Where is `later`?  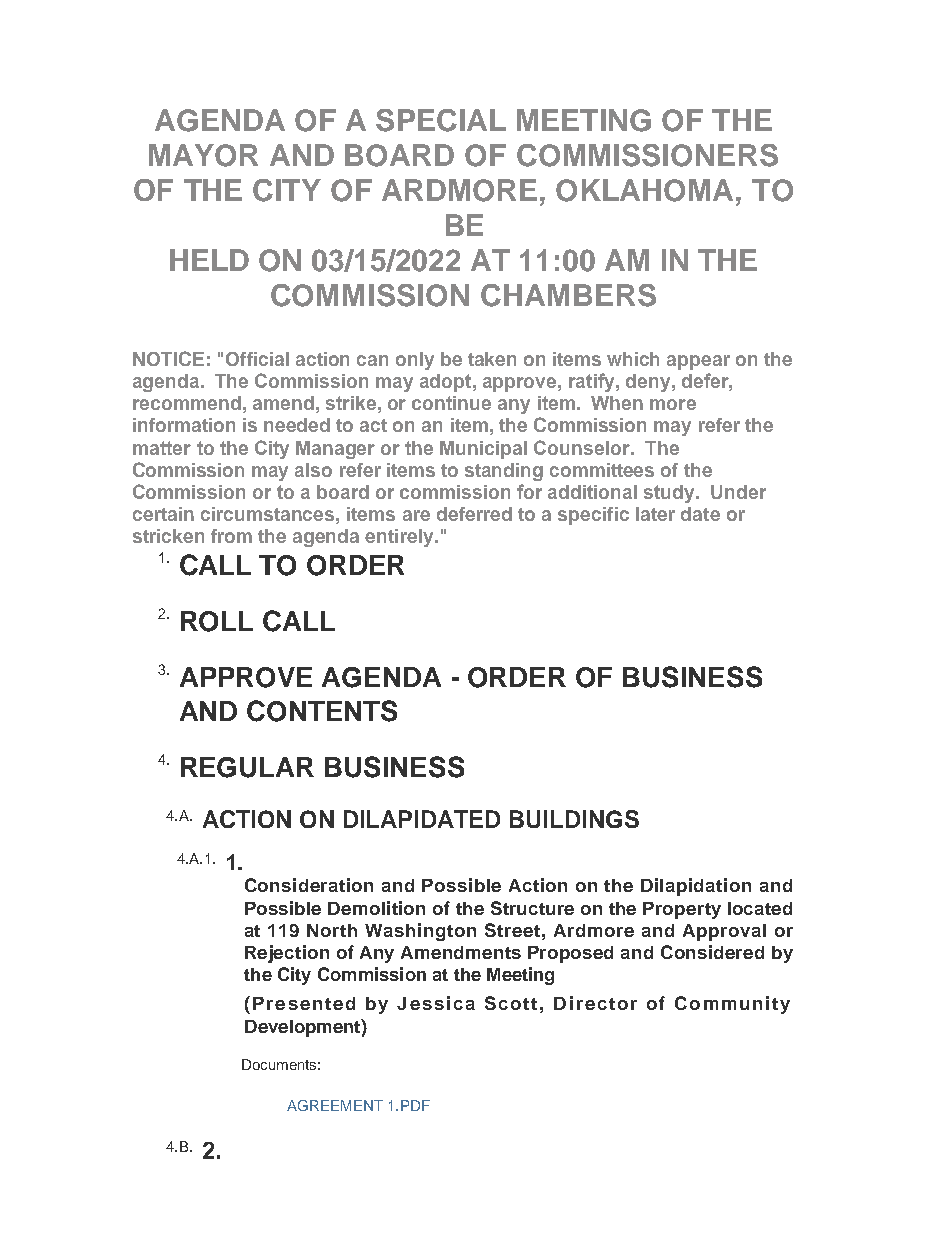 later is located at coordinates (655, 514).
